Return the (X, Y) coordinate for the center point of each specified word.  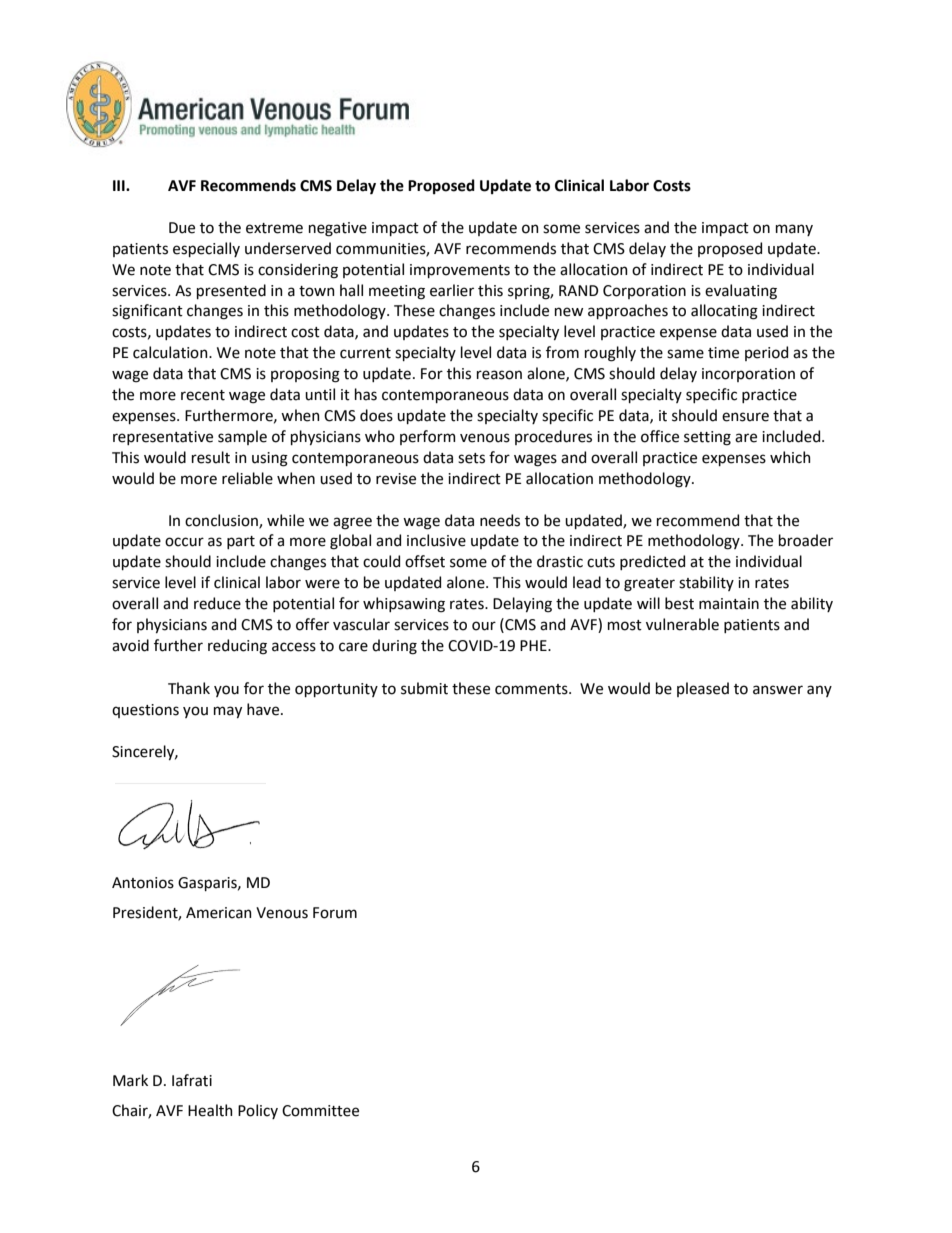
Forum (335, 913)
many (794, 230)
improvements (460, 271)
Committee (320, 1111)
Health (210, 1110)
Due (182, 228)
